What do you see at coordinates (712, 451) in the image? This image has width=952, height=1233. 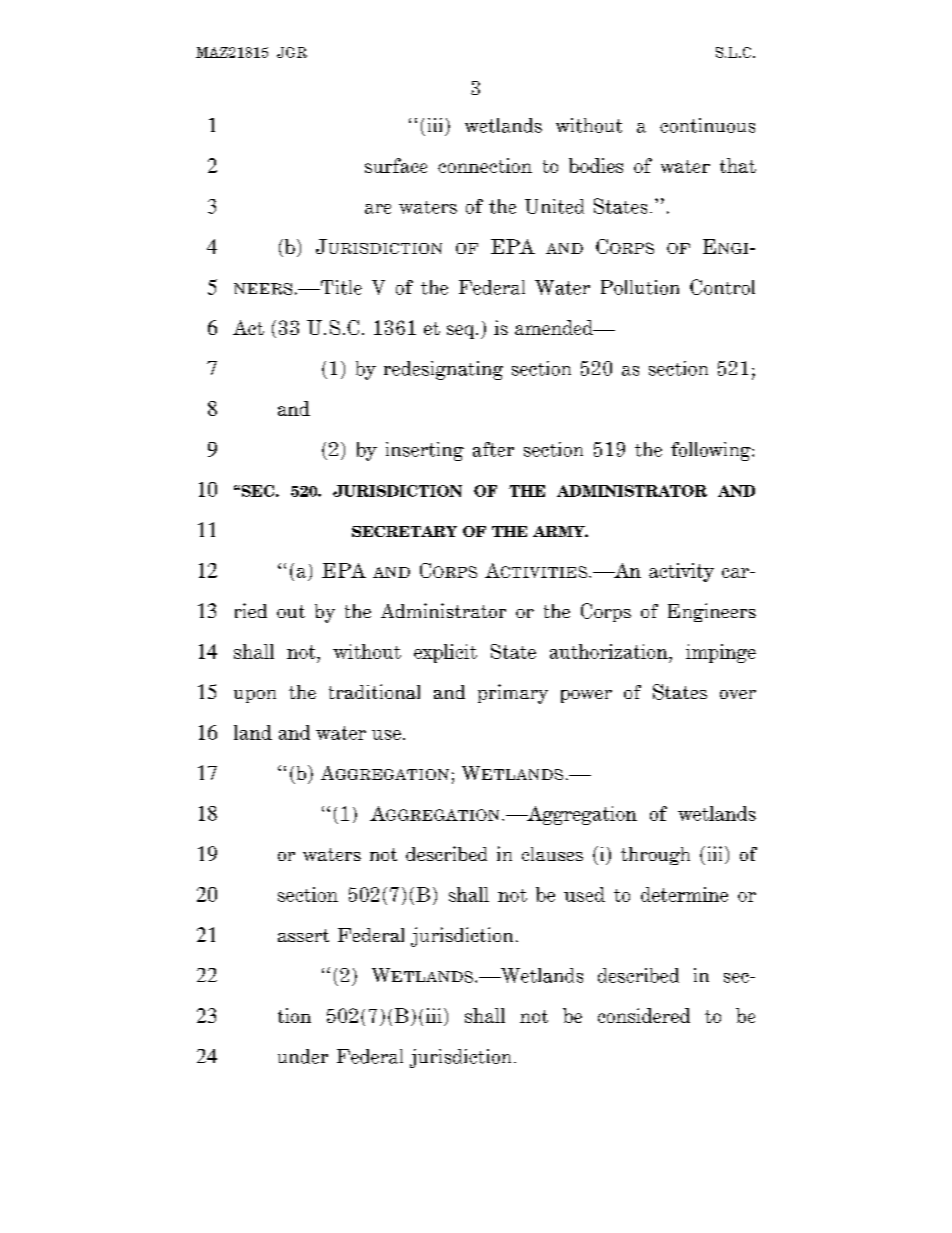 I see `following` at bounding box center [712, 451].
